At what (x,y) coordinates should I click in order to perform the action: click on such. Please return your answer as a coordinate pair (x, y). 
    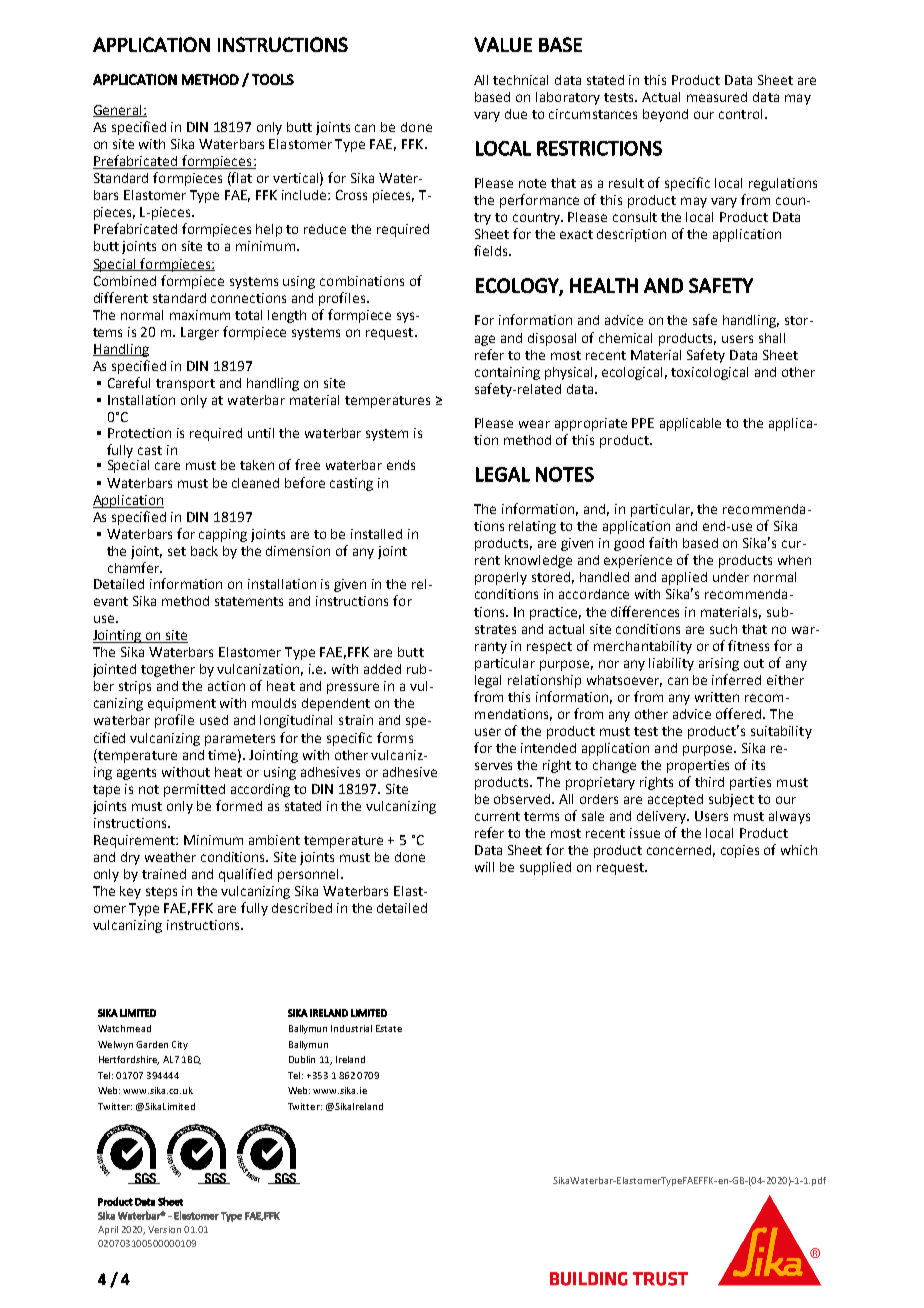
    Looking at the image, I should click on (723, 629).
